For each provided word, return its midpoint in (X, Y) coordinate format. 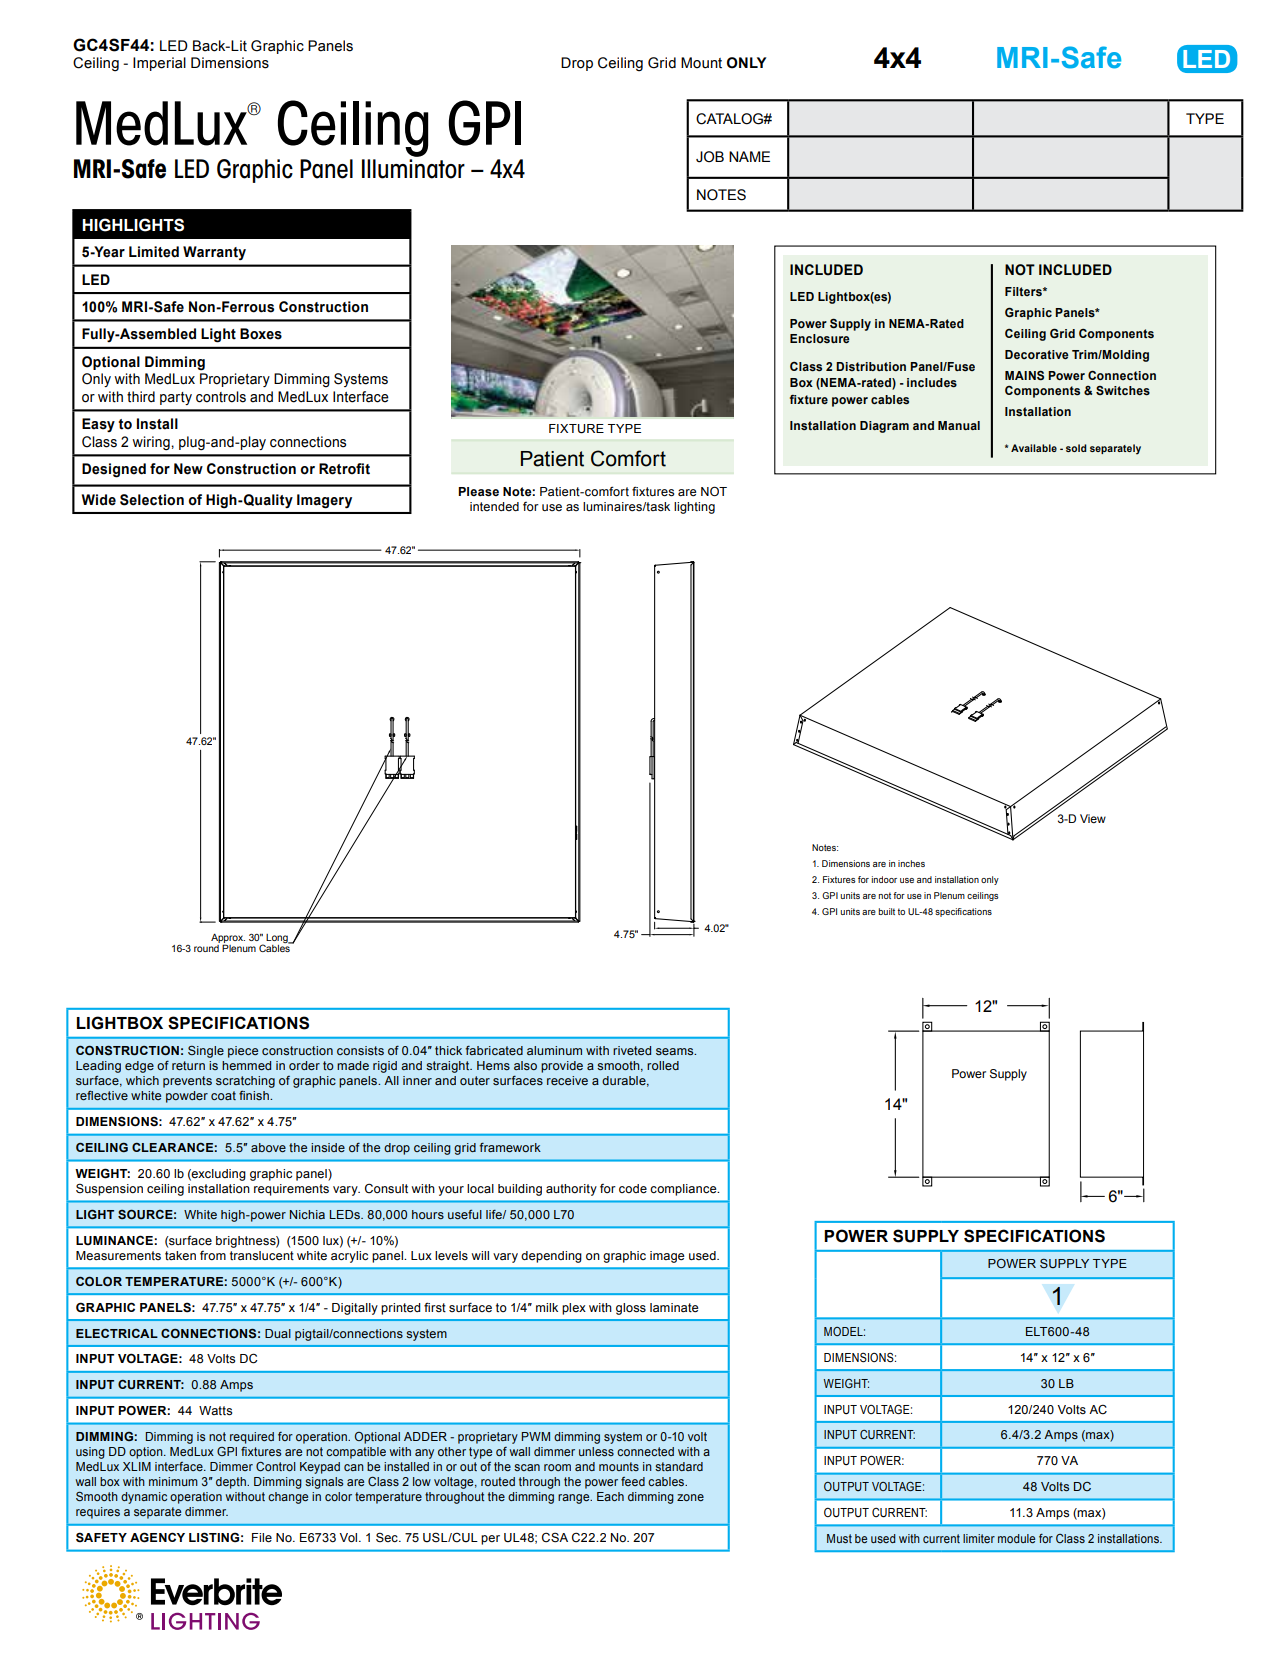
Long (278, 939)
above (268, 1147)
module (1016, 1538)
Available (1034, 448)
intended (494, 506)
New (188, 469)
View (1093, 818)
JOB (710, 157)
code (633, 1189)
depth (232, 1483)
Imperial (159, 64)
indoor (884, 879)
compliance (684, 1190)
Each (610, 1496)
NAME (749, 156)
